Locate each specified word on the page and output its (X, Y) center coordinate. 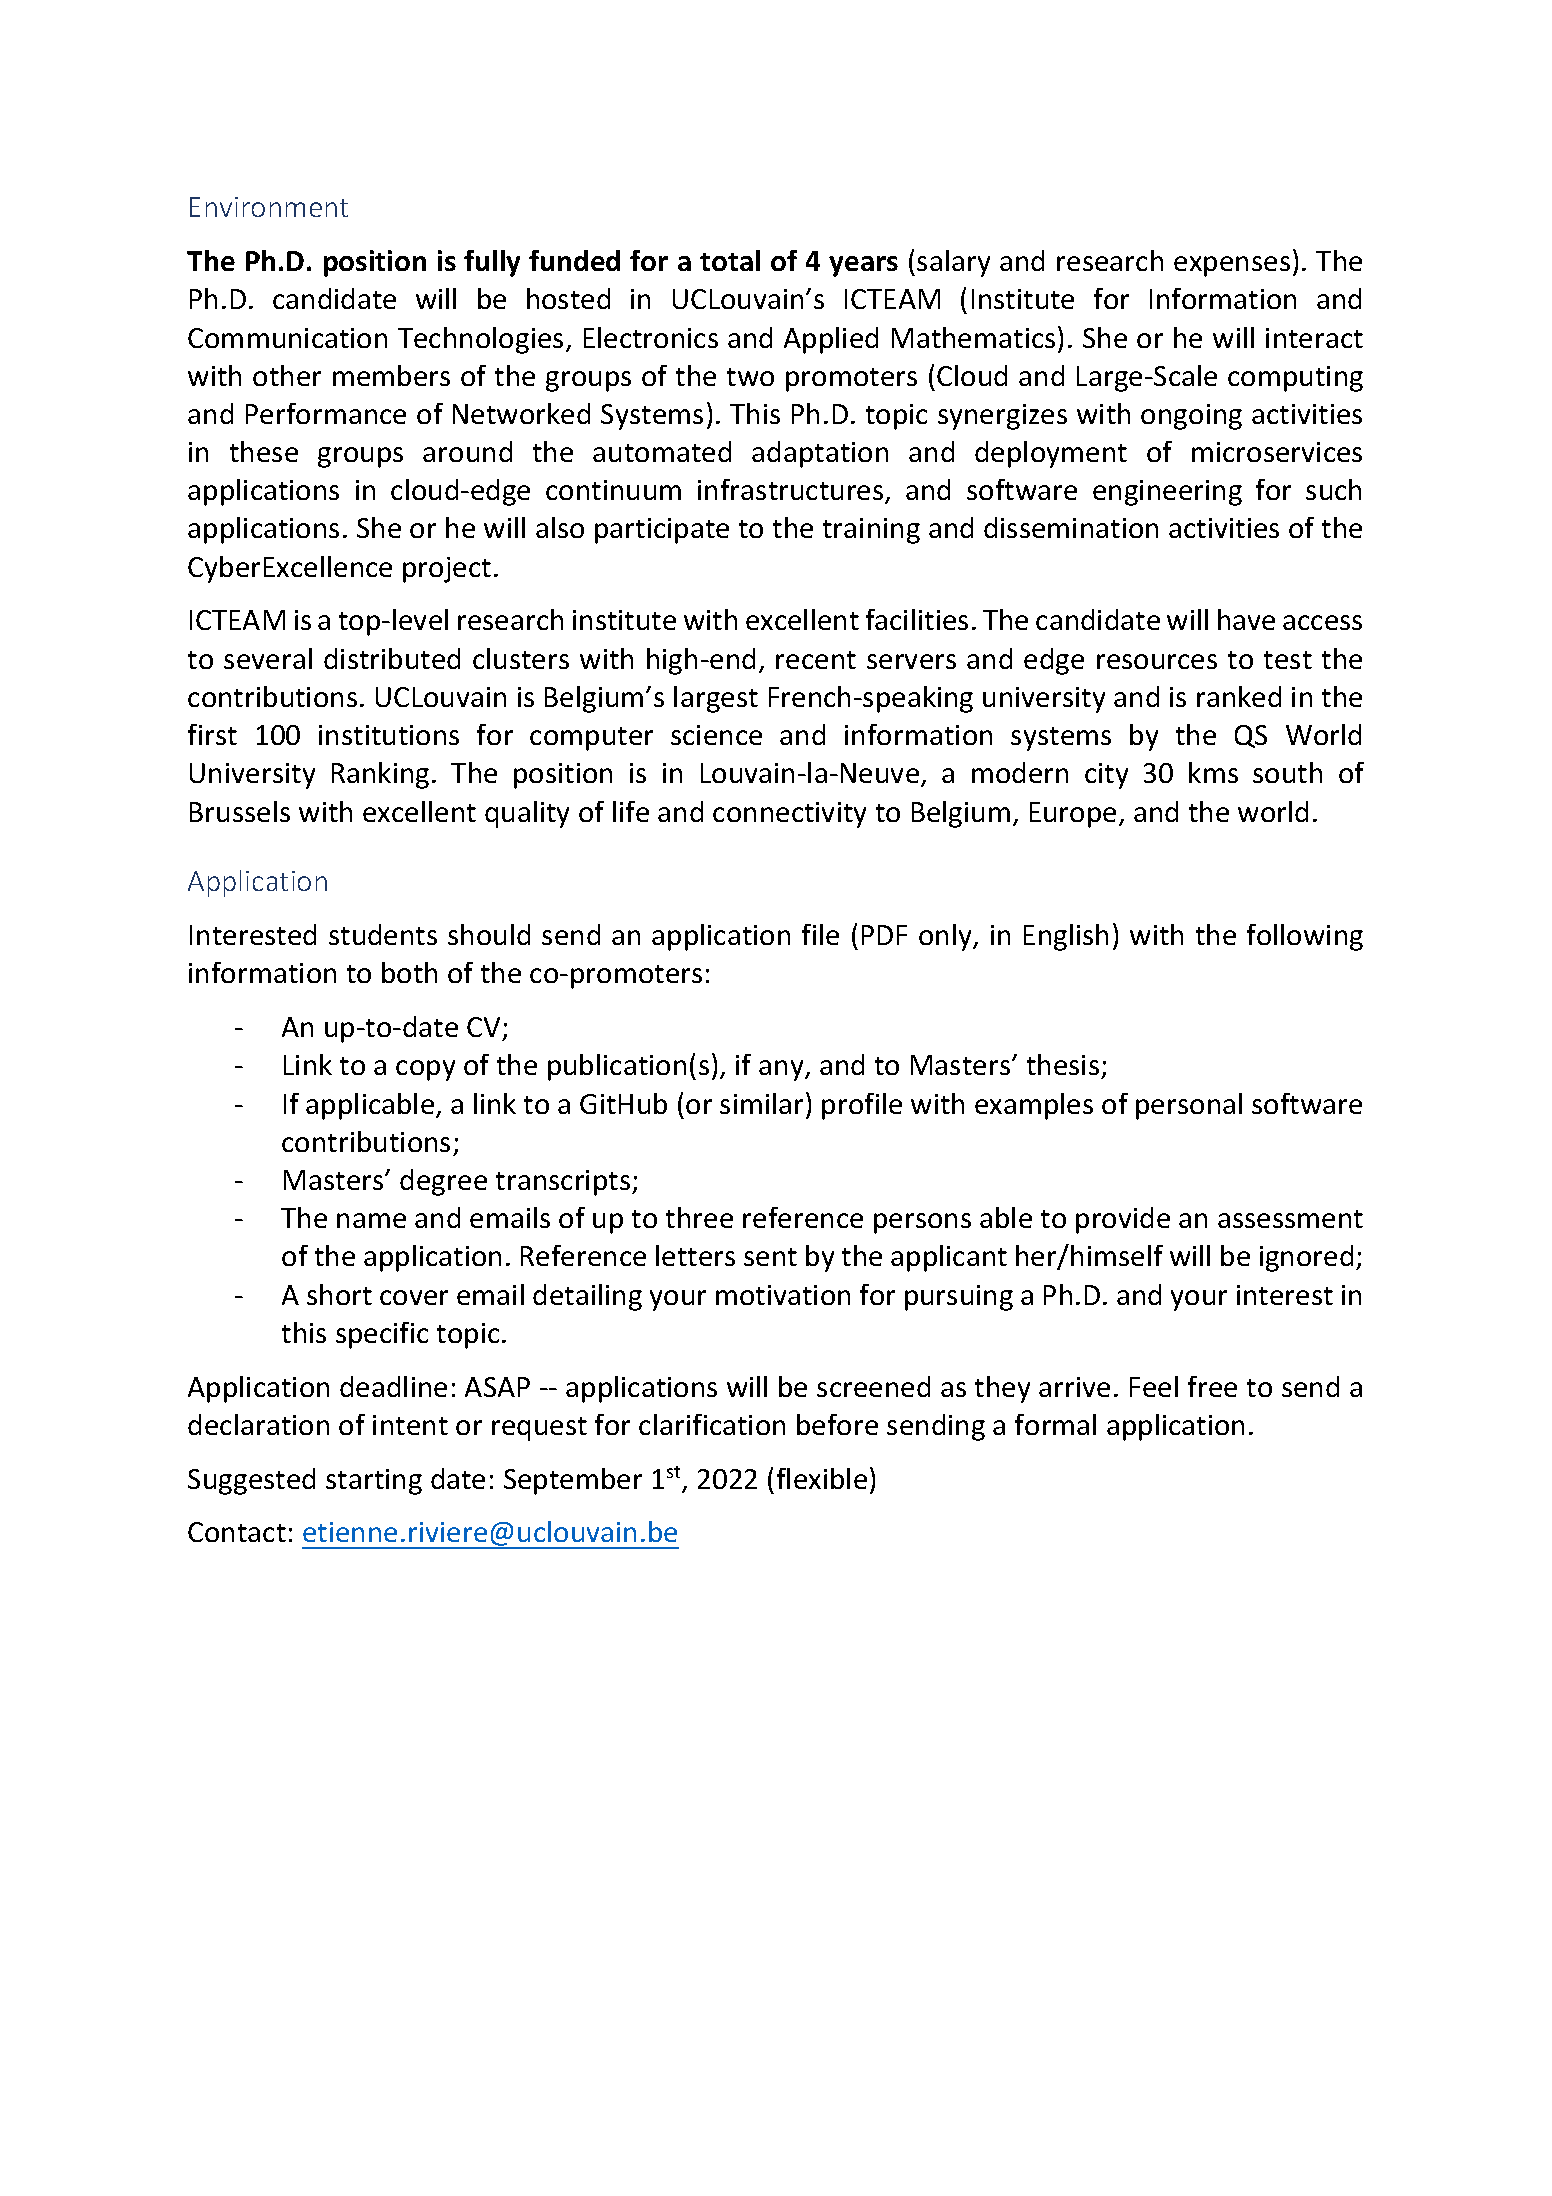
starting (374, 1482)
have (1246, 619)
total (730, 260)
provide (1123, 1220)
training (871, 531)
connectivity (789, 815)
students (383, 934)
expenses (1232, 266)
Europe (1073, 815)
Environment (269, 207)
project (447, 570)
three (699, 1217)
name (371, 1220)
